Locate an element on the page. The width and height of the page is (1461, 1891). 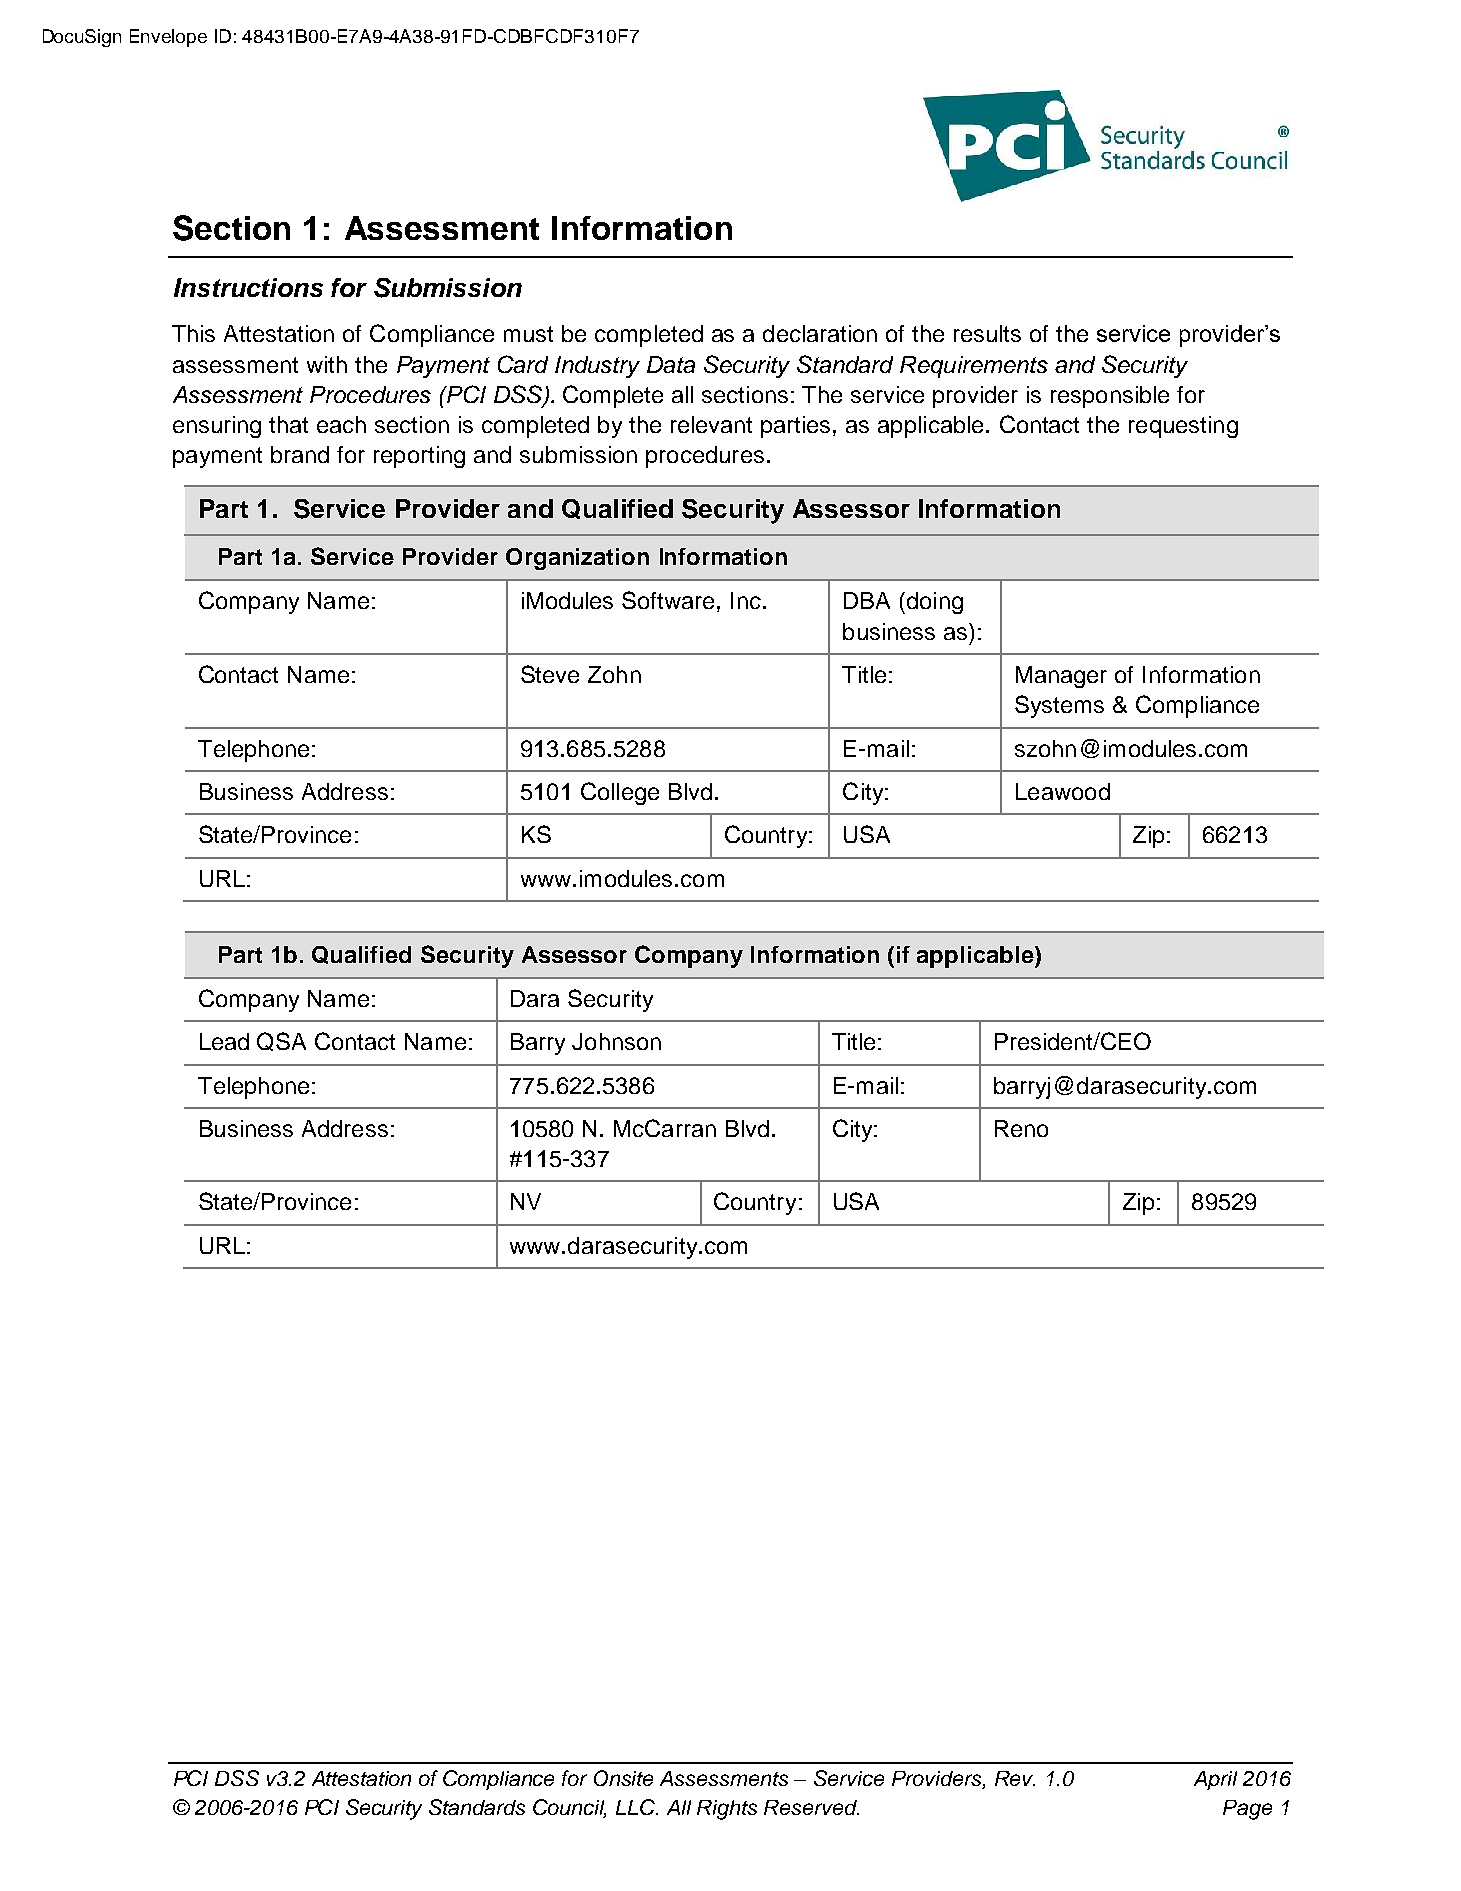
responsible is located at coordinates (1110, 397).
